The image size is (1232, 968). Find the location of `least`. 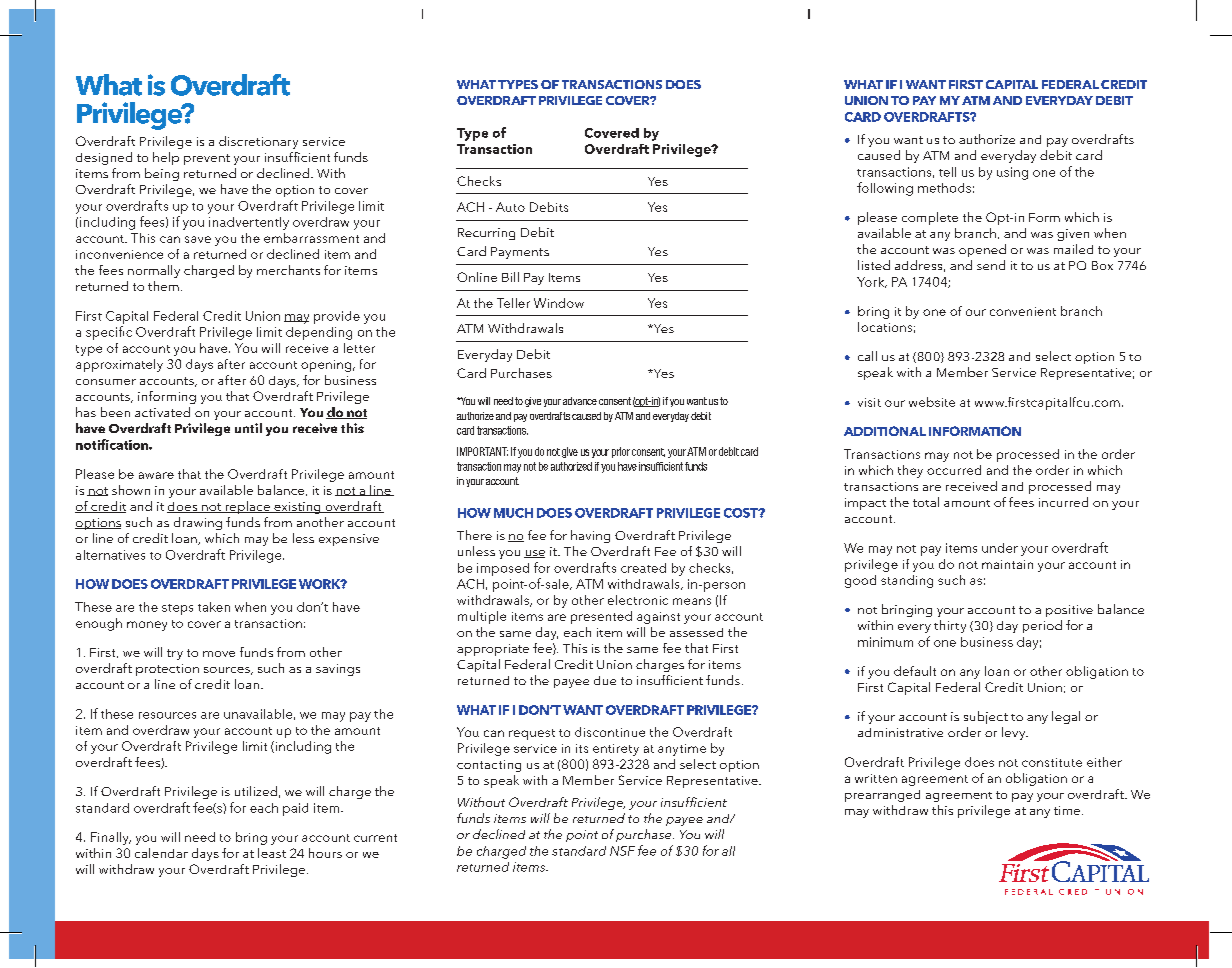

least is located at coordinates (272, 853).
